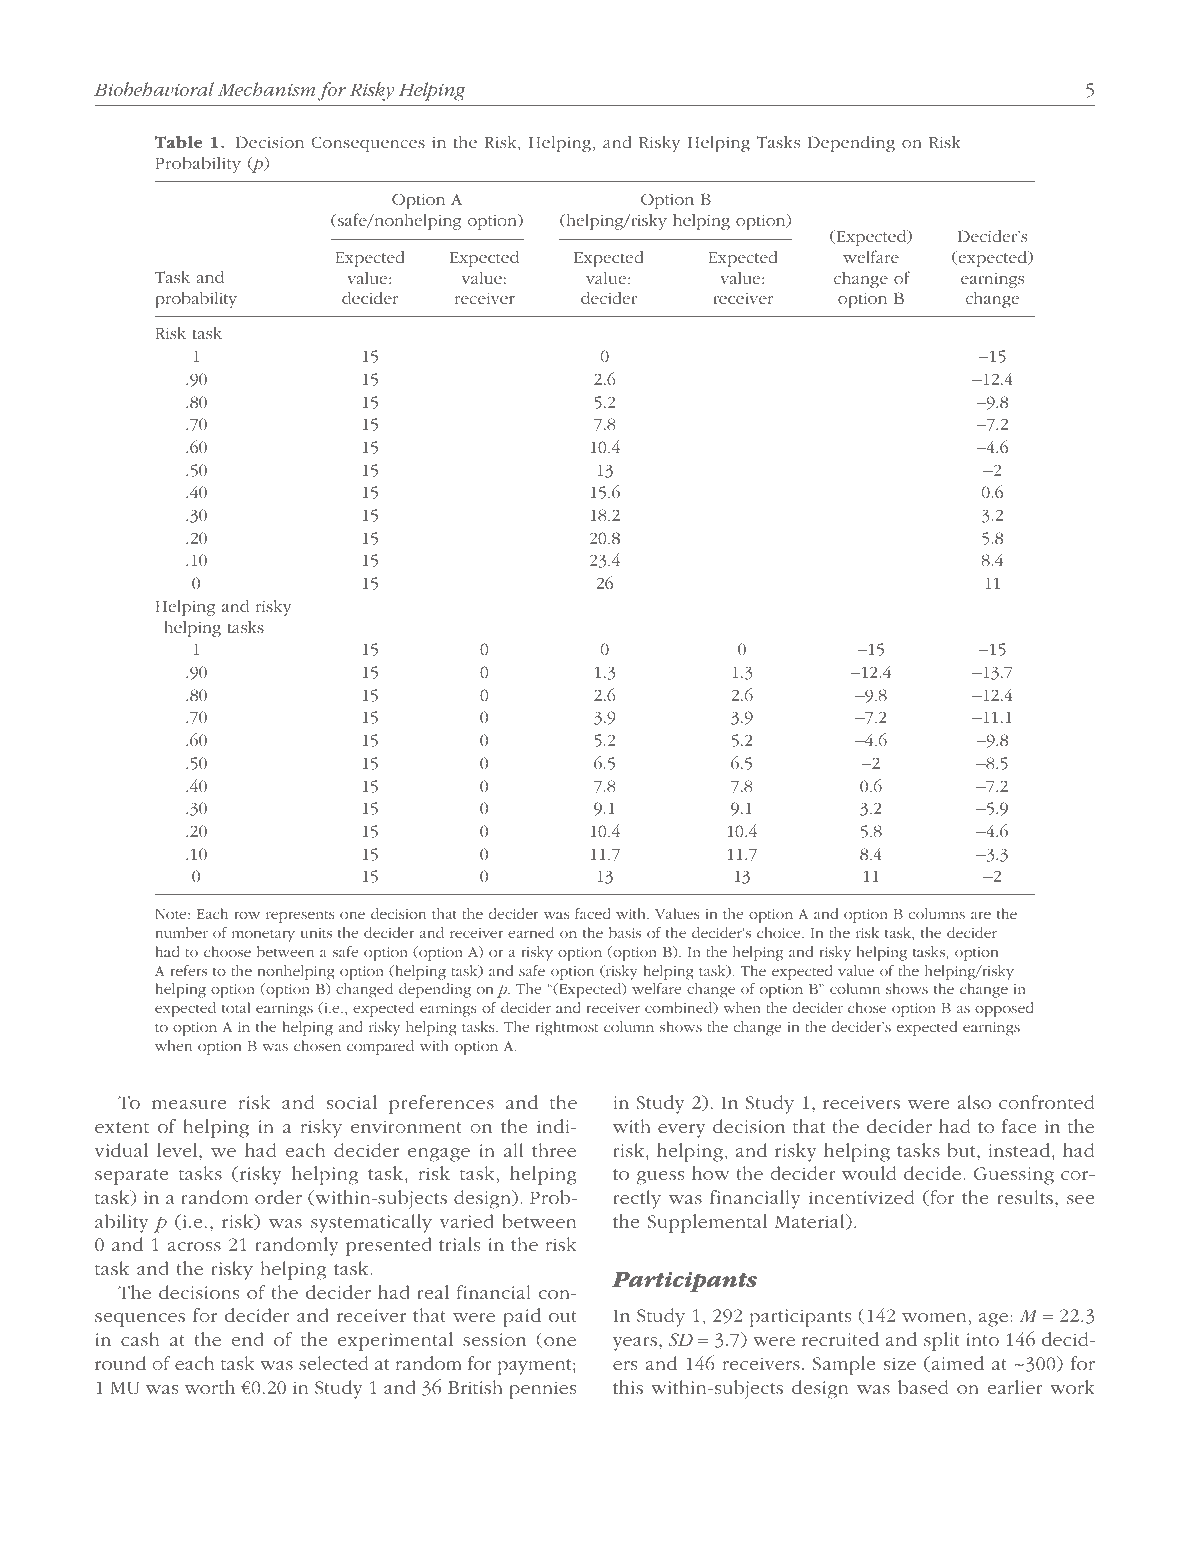  What do you see at coordinates (531, 932) in the document?
I see `earned` at bounding box center [531, 932].
